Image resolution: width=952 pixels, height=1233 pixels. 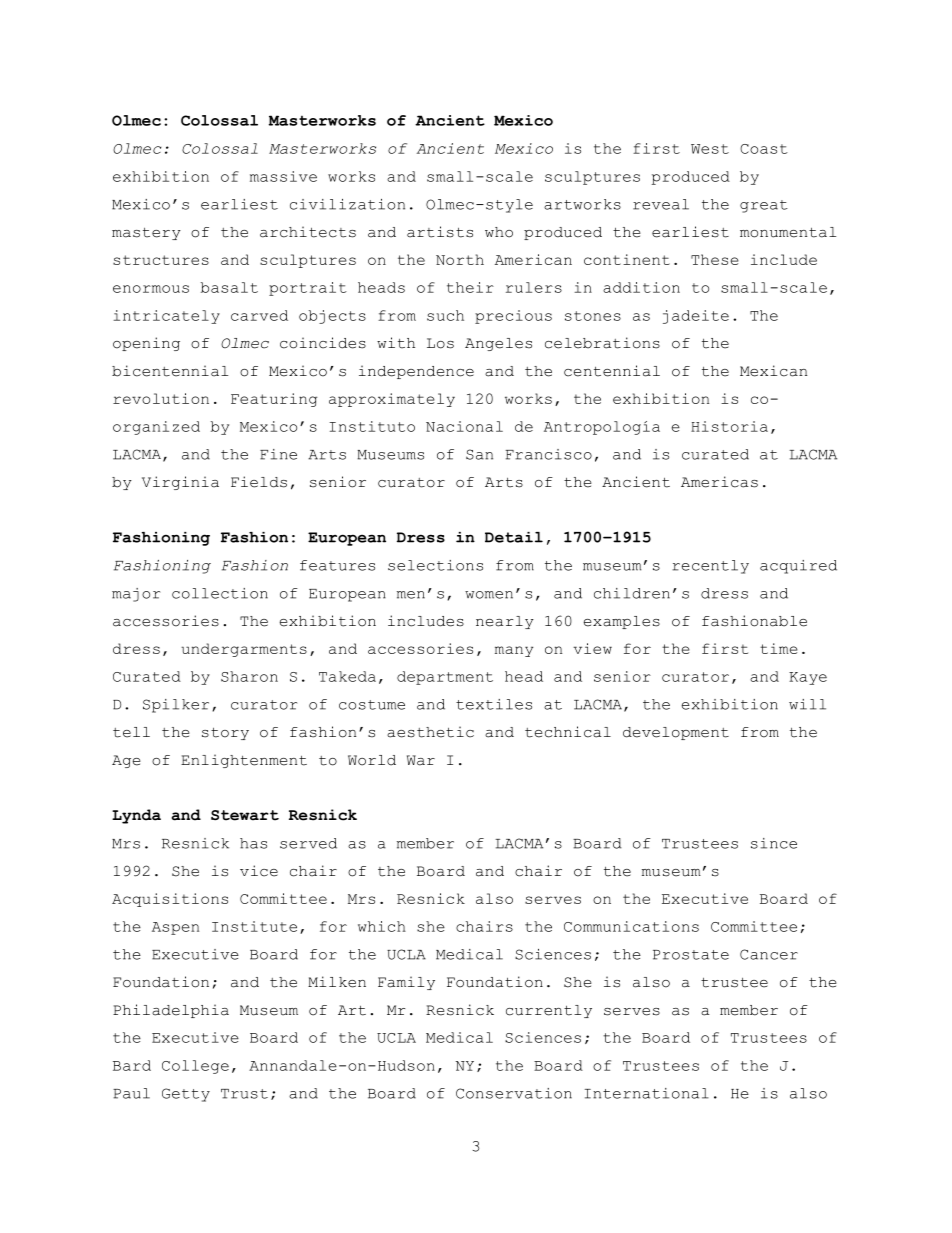 What do you see at coordinates (195, 1067) in the page?
I see `College` at bounding box center [195, 1067].
